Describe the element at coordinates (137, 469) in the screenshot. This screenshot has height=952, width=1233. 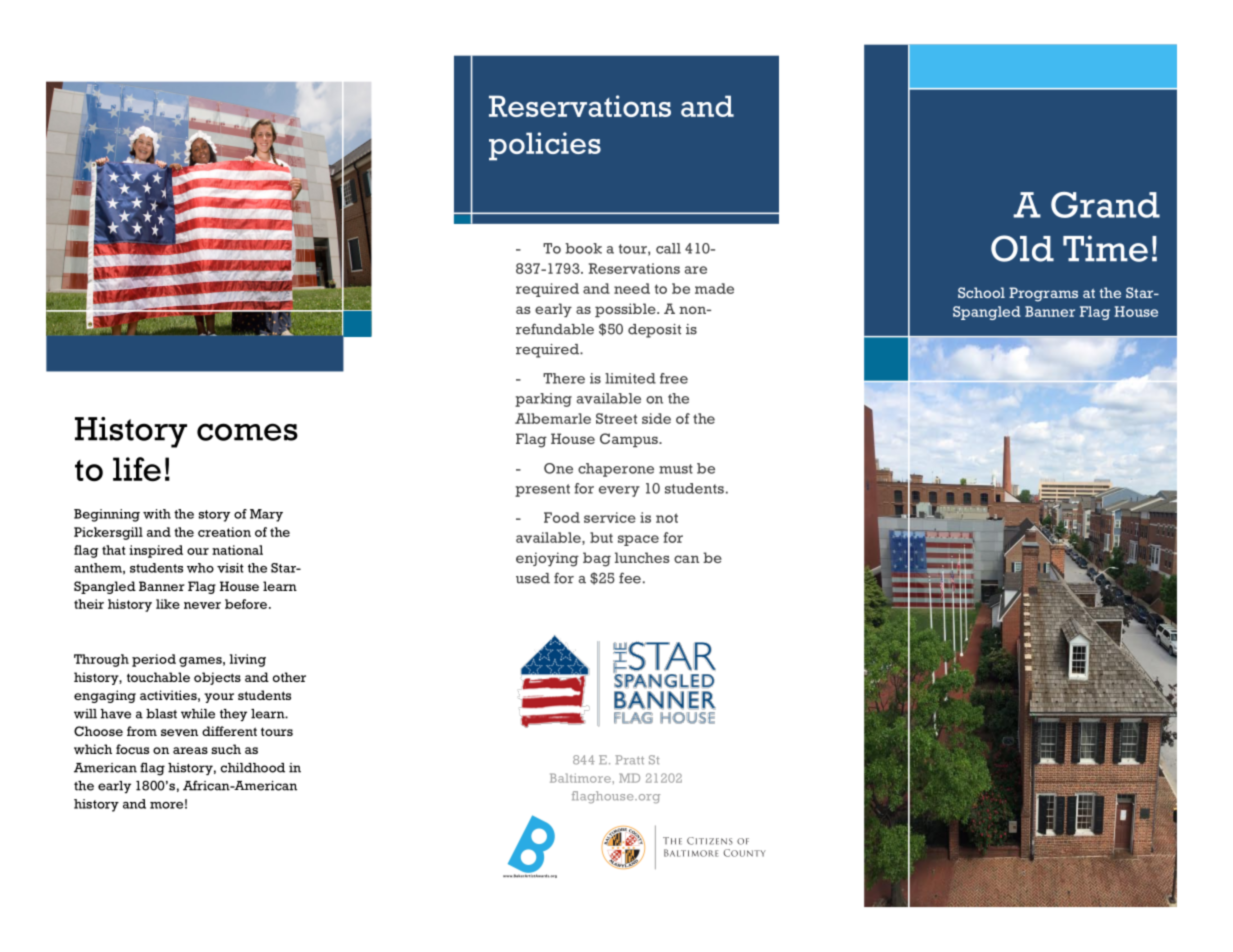
I see `life` at that location.
